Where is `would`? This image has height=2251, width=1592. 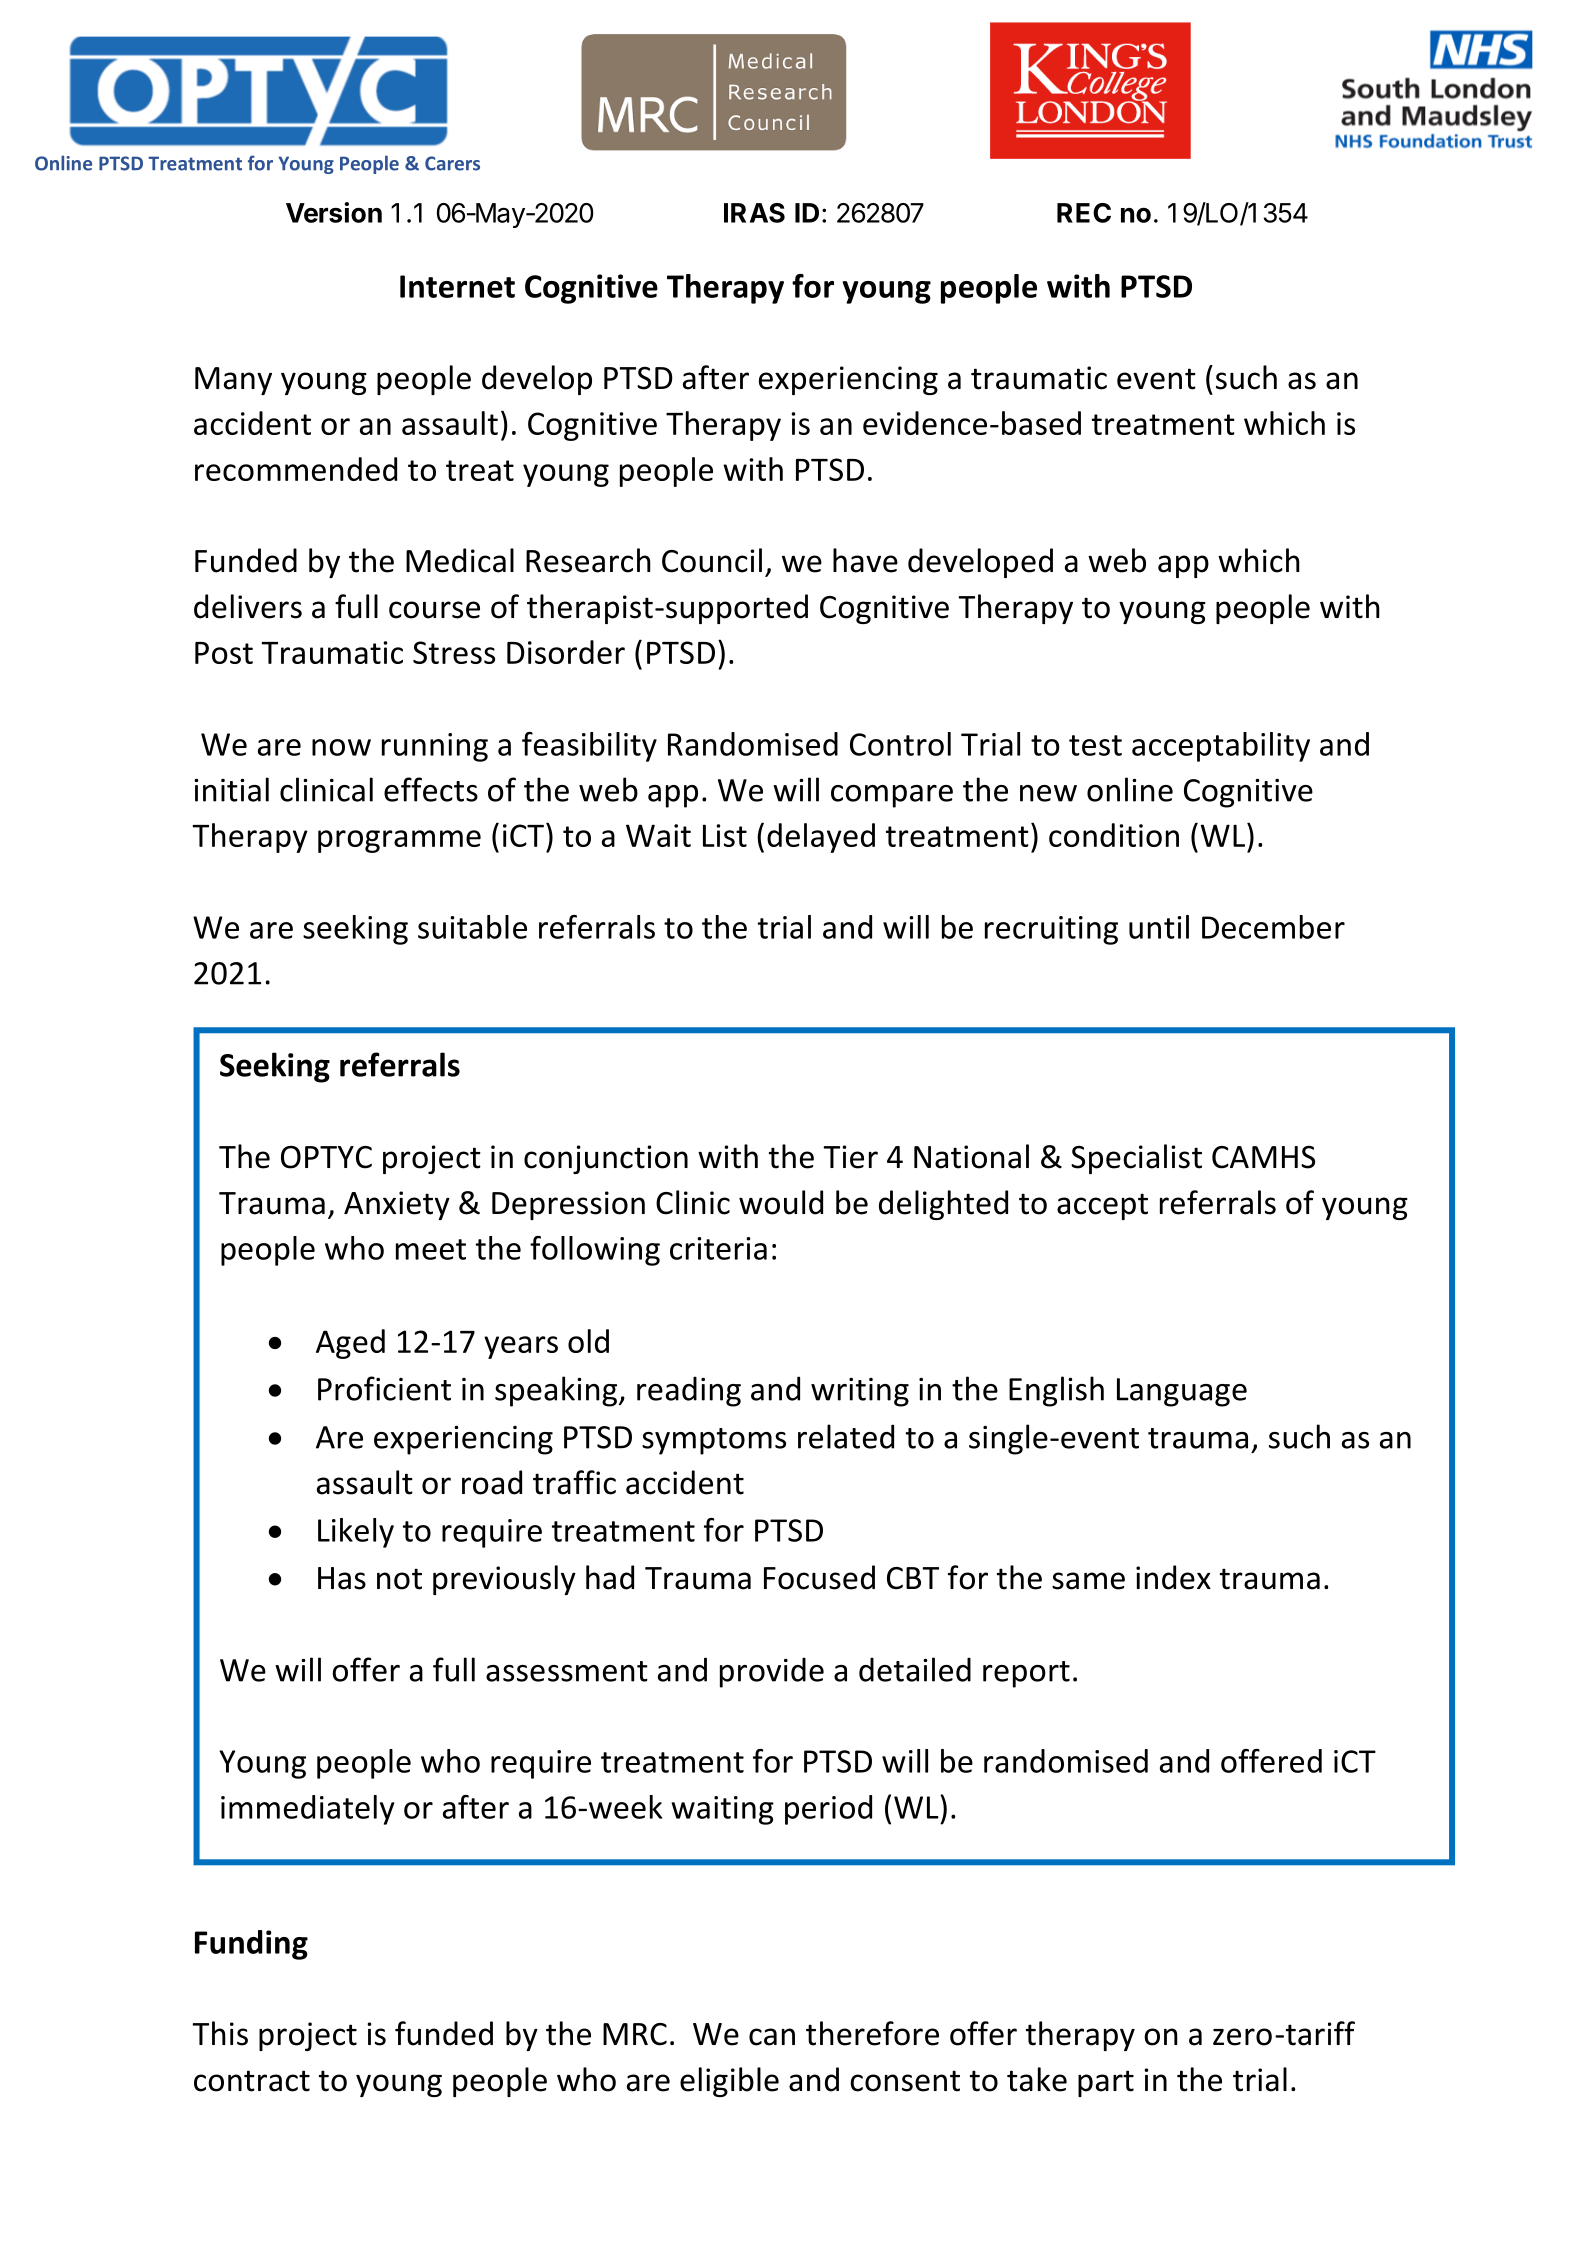
would is located at coordinates (781, 1202).
